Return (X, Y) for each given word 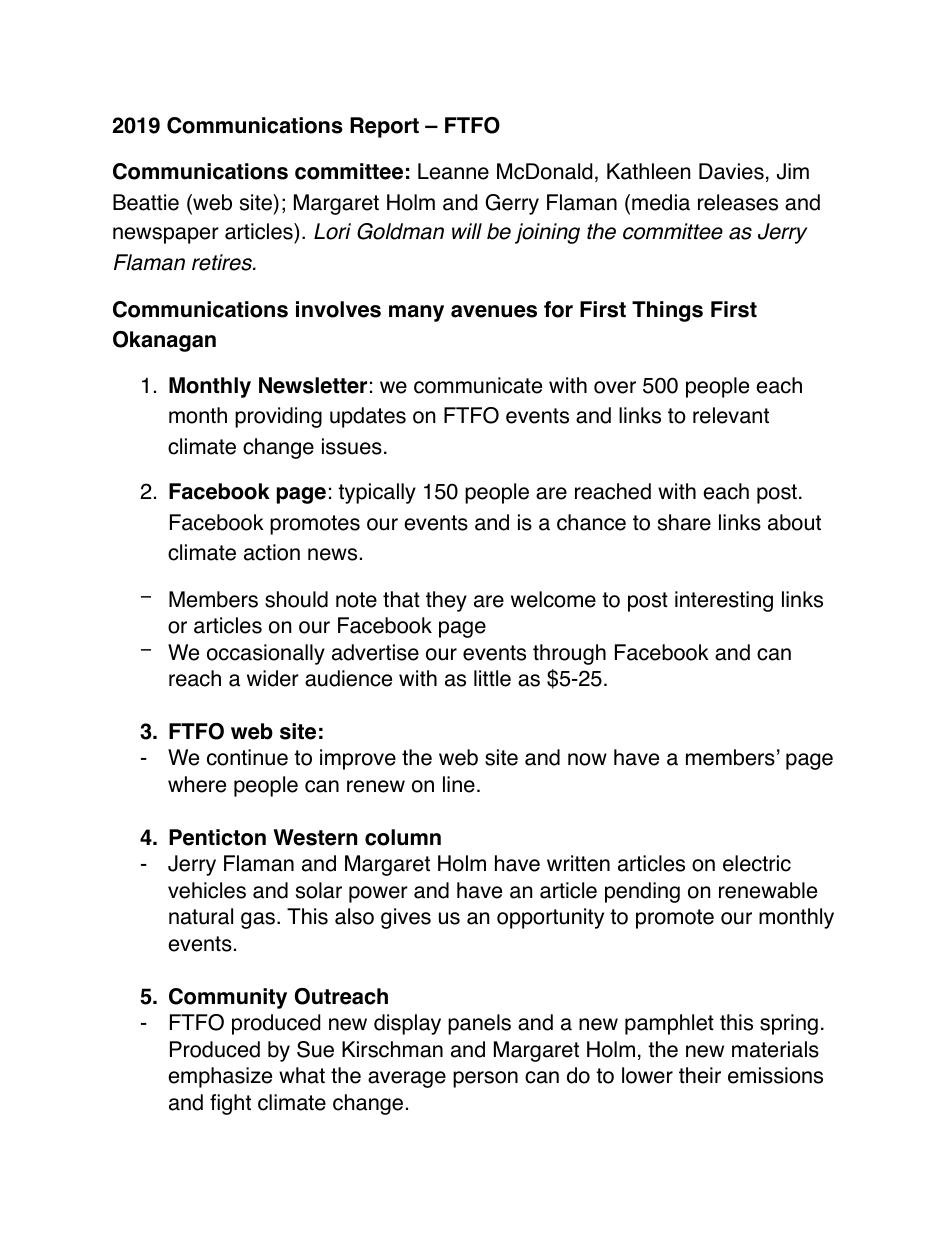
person (485, 1079)
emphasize (220, 1077)
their (700, 1075)
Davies (731, 171)
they (446, 601)
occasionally (266, 654)
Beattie (146, 202)
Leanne (453, 171)
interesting (724, 601)
